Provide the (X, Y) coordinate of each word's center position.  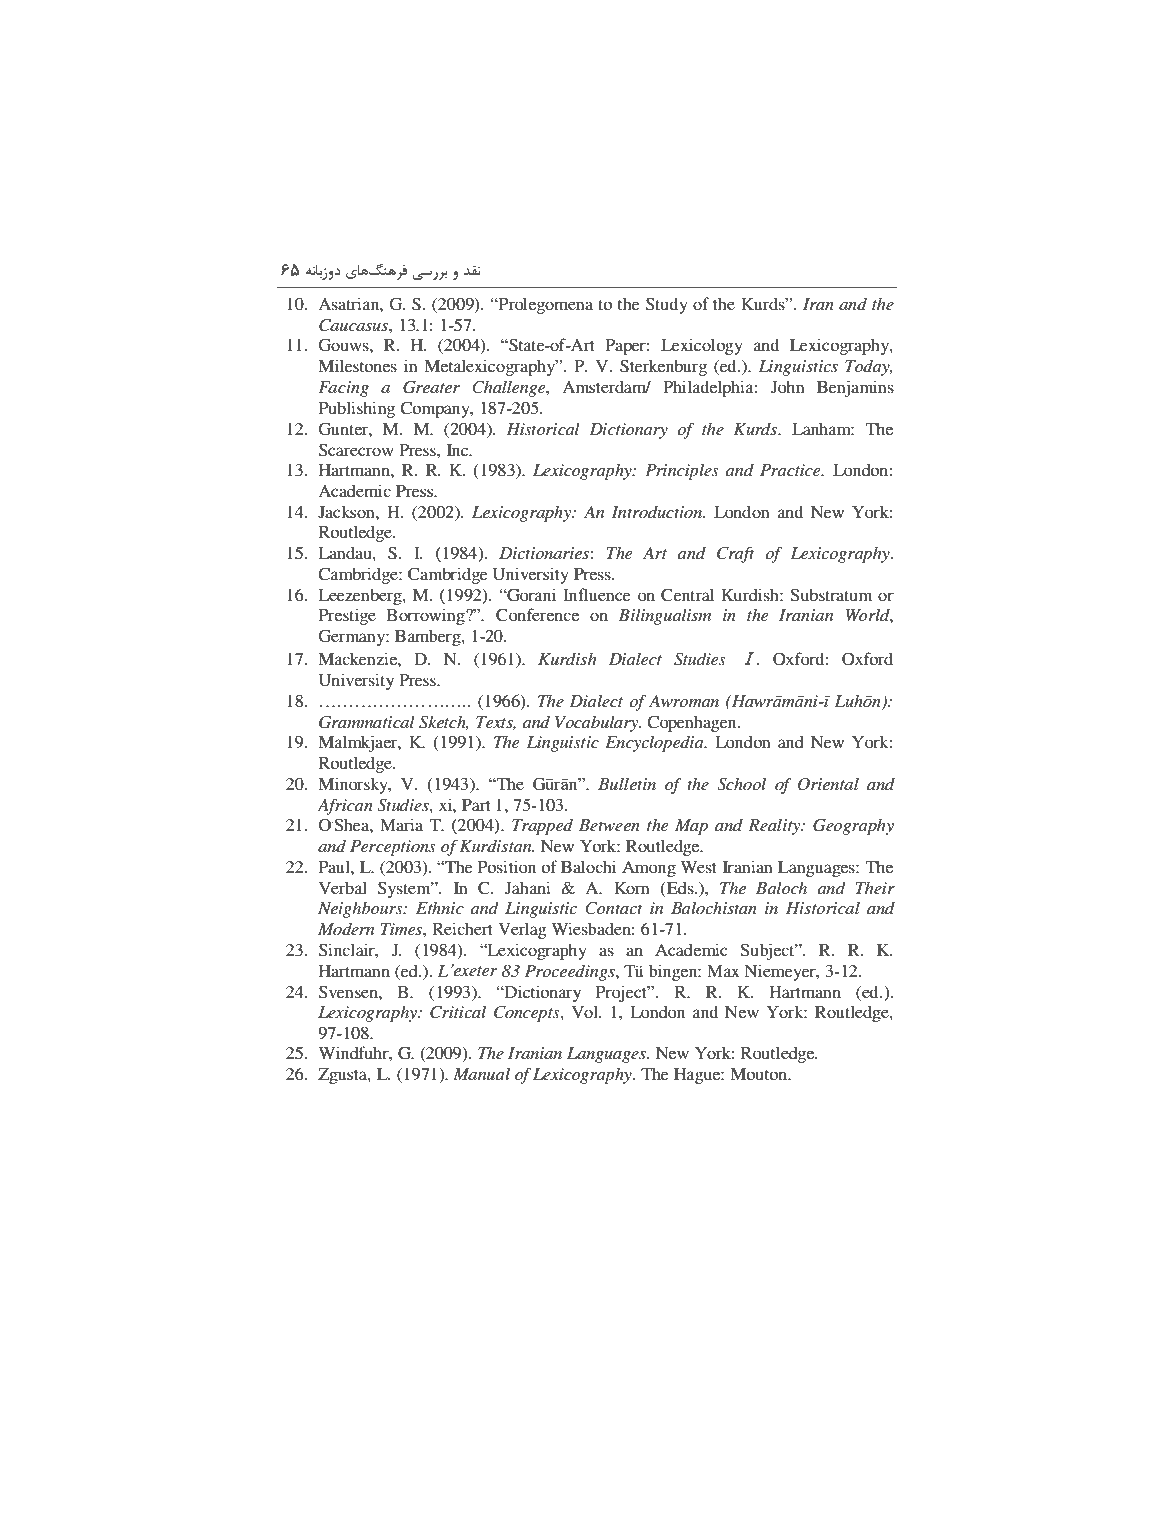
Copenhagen (693, 723)
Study (667, 305)
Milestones (357, 365)
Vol (586, 1011)
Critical (458, 1012)
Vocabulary (598, 723)
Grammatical (367, 722)
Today (868, 367)
